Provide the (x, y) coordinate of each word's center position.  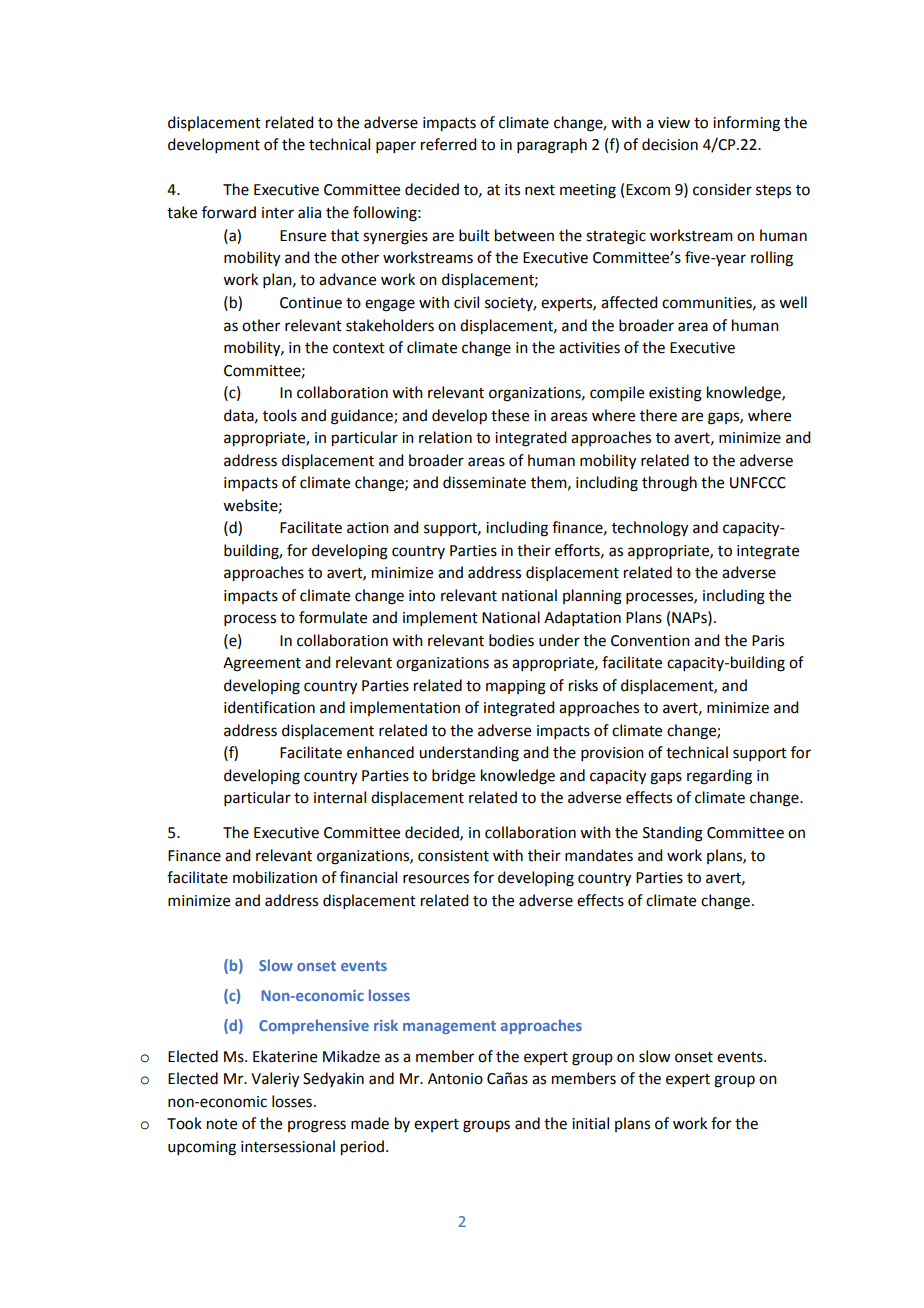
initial (590, 1123)
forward (229, 212)
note (222, 1124)
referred (448, 144)
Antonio (455, 1079)
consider (722, 189)
